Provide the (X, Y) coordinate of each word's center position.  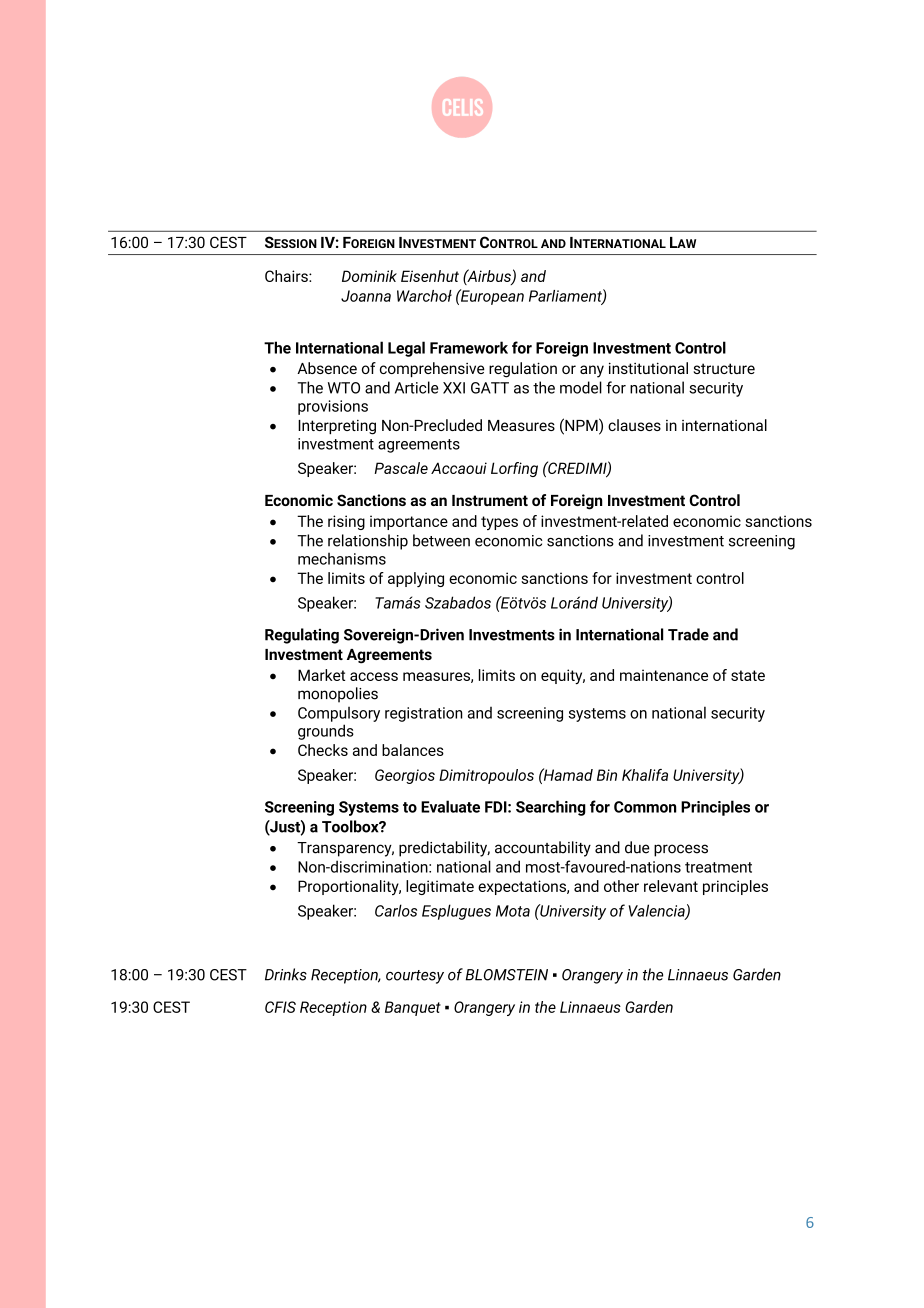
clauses (634, 425)
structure (724, 368)
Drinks (286, 974)
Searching (551, 808)
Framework (469, 347)
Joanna (366, 296)
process (681, 850)
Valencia (657, 911)
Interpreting (337, 427)
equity (563, 677)
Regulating (302, 636)
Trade (688, 634)
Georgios (405, 776)
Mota (513, 911)
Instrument (490, 500)
